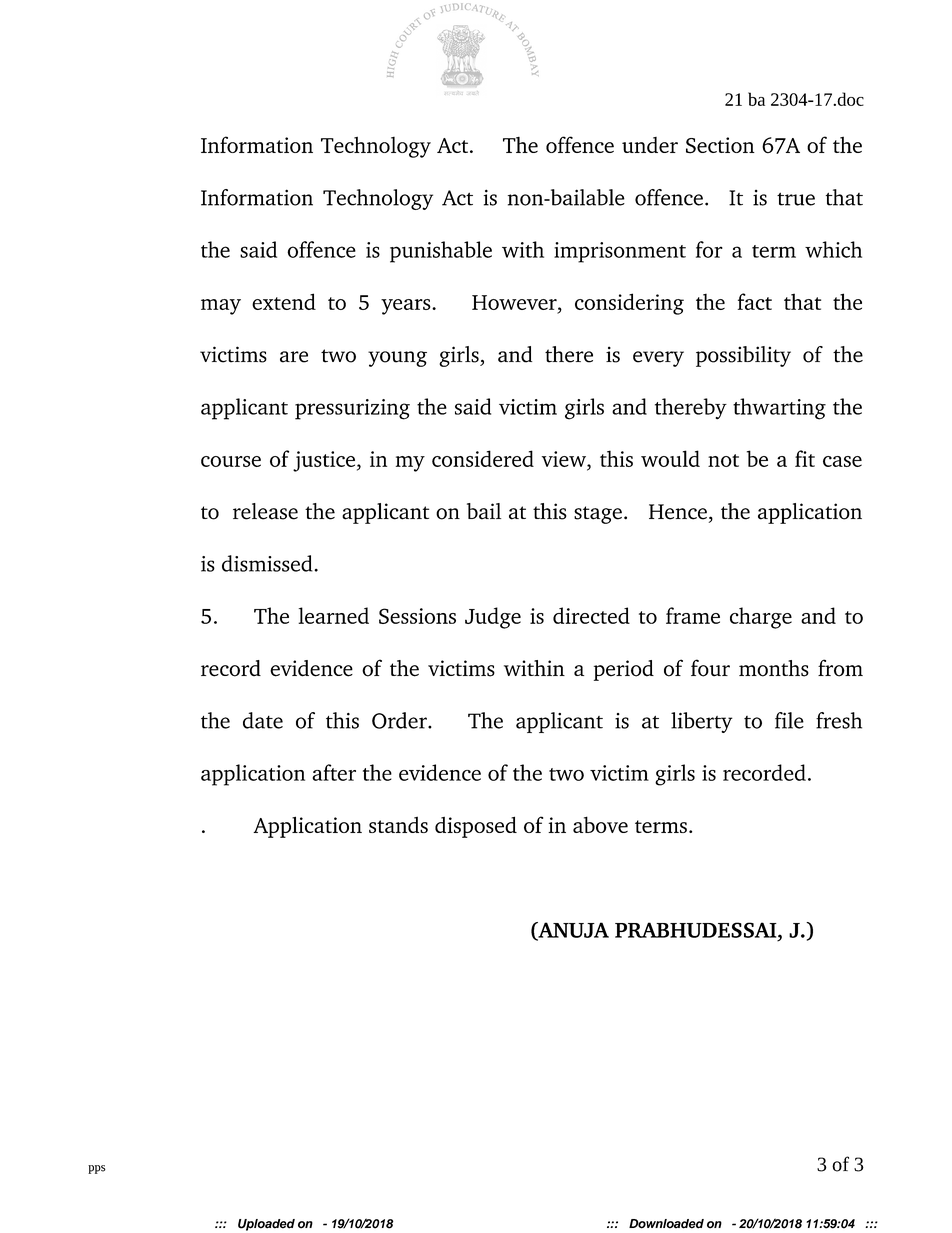 The width and height of the screenshot is (952, 1233). I want to click on date, so click(263, 720).
